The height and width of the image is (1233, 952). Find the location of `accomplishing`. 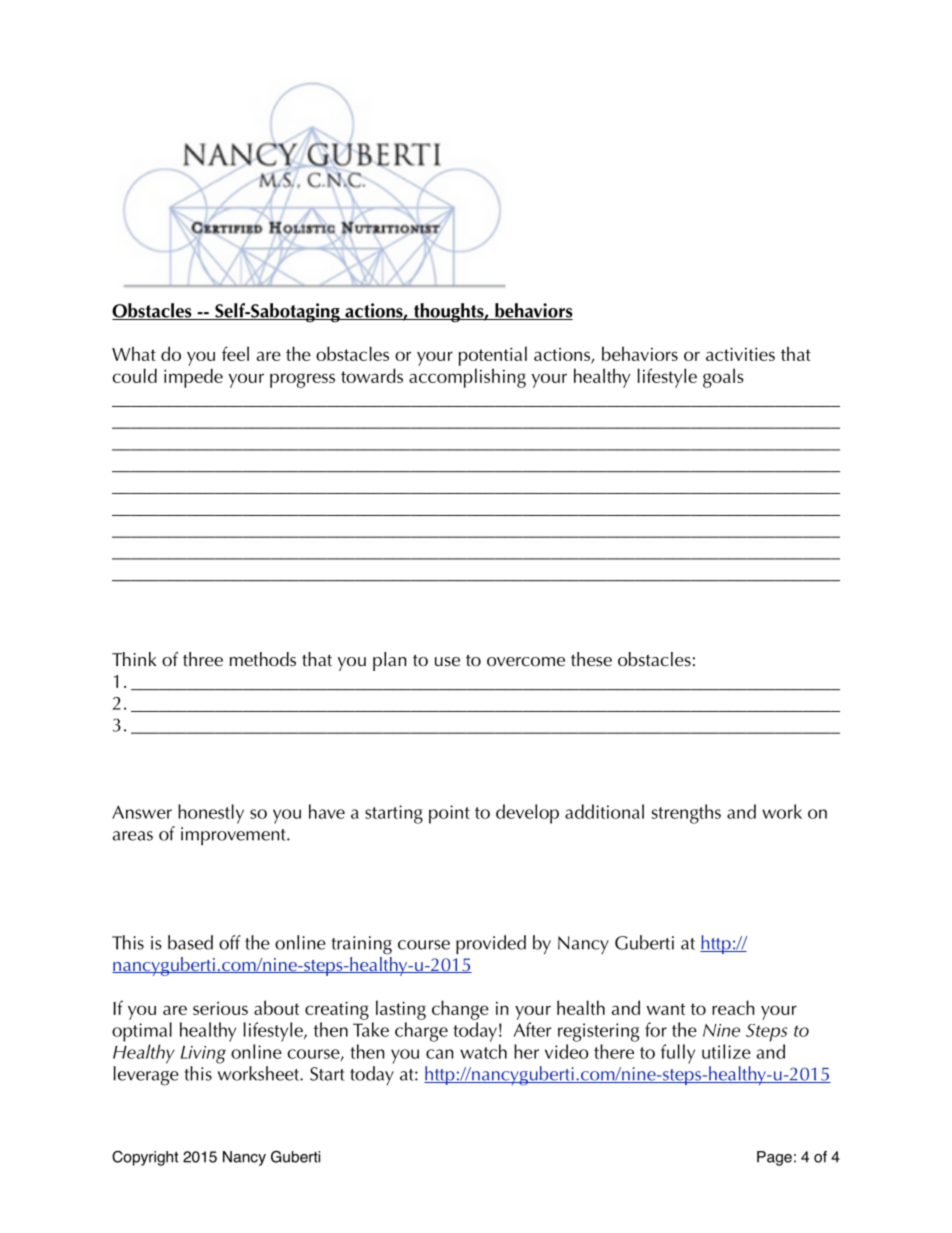

accomplishing is located at coordinates (467, 378).
